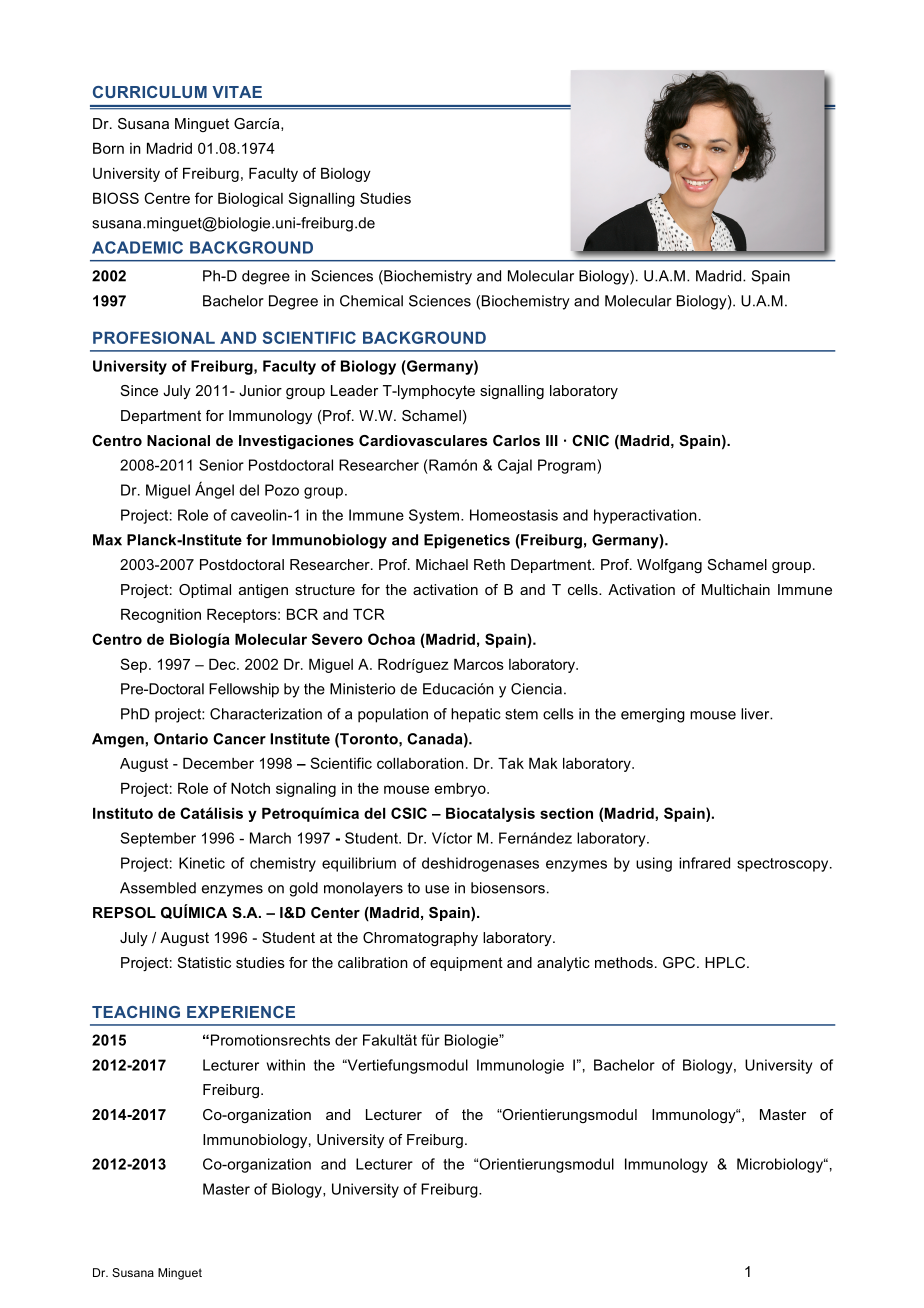 The image size is (924, 1308). What do you see at coordinates (354, 390) in the screenshot?
I see `Leader` at bounding box center [354, 390].
